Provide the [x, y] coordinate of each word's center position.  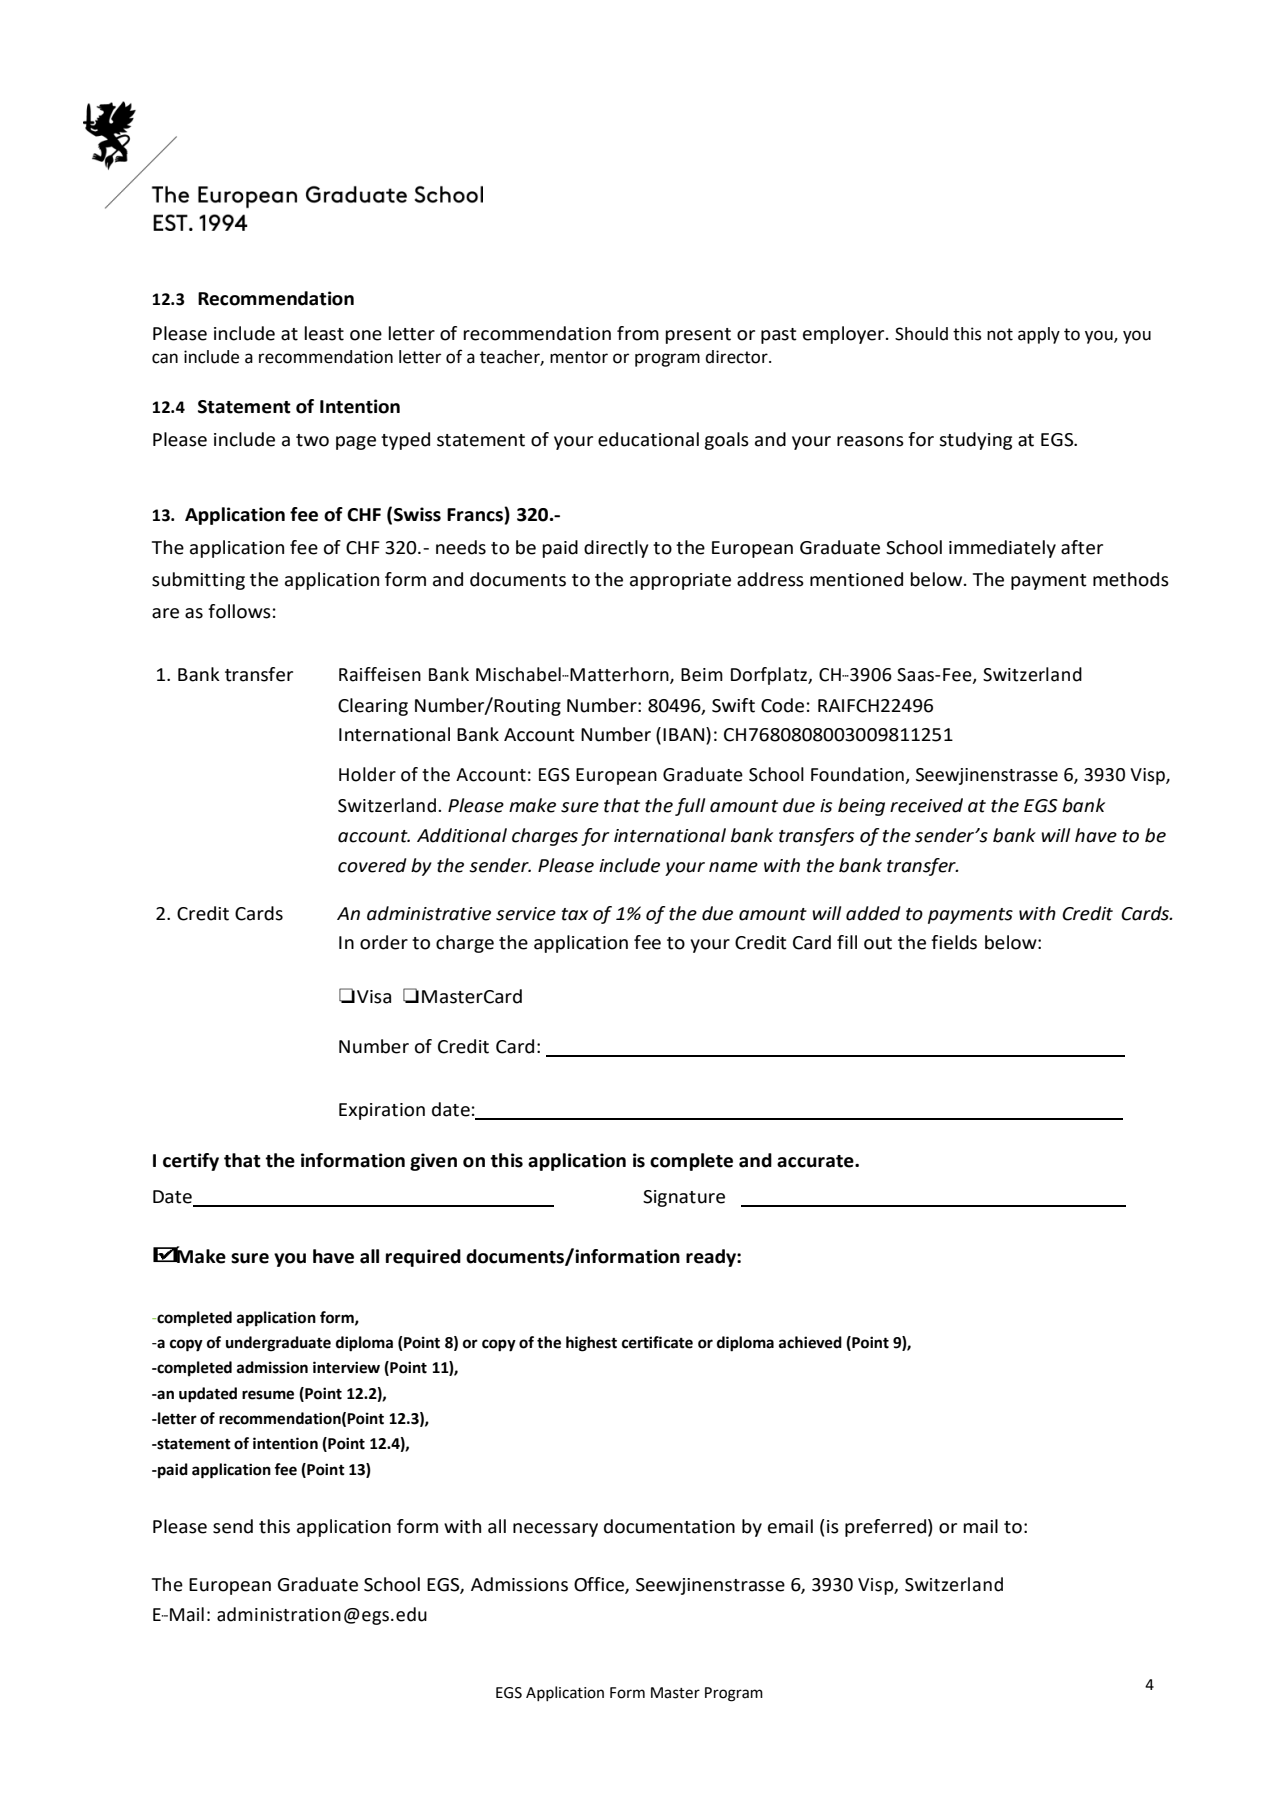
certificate [657, 1342]
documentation [669, 1526]
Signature [684, 1198]
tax [575, 914]
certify [191, 1162]
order [384, 942]
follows [239, 611]
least [324, 333]
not [1000, 334]
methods [1131, 579]
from [638, 333]
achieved [810, 1342]
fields [954, 942]
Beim [702, 675]
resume [268, 1395]
